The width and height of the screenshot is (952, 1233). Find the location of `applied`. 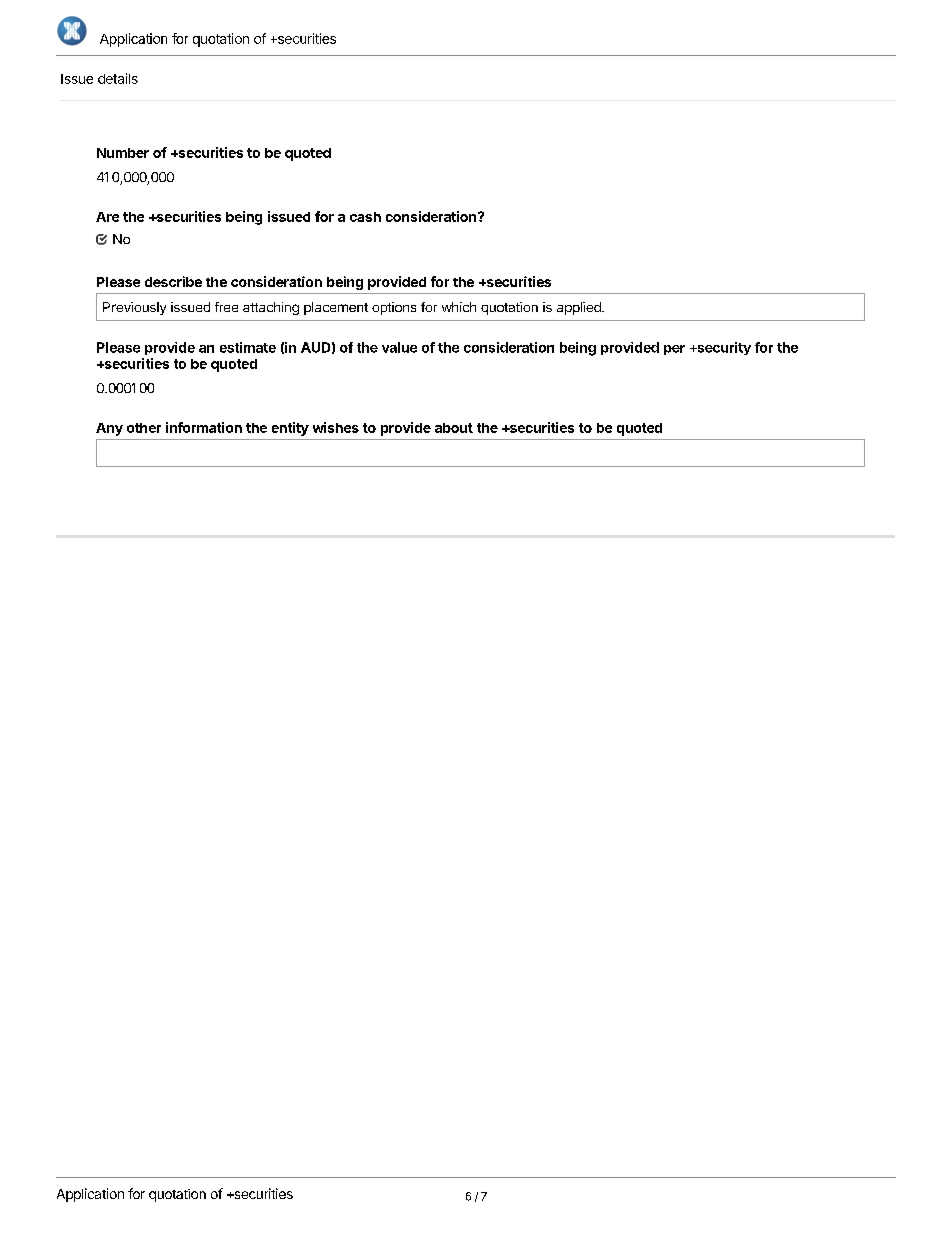

applied is located at coordinates (580, 308).
